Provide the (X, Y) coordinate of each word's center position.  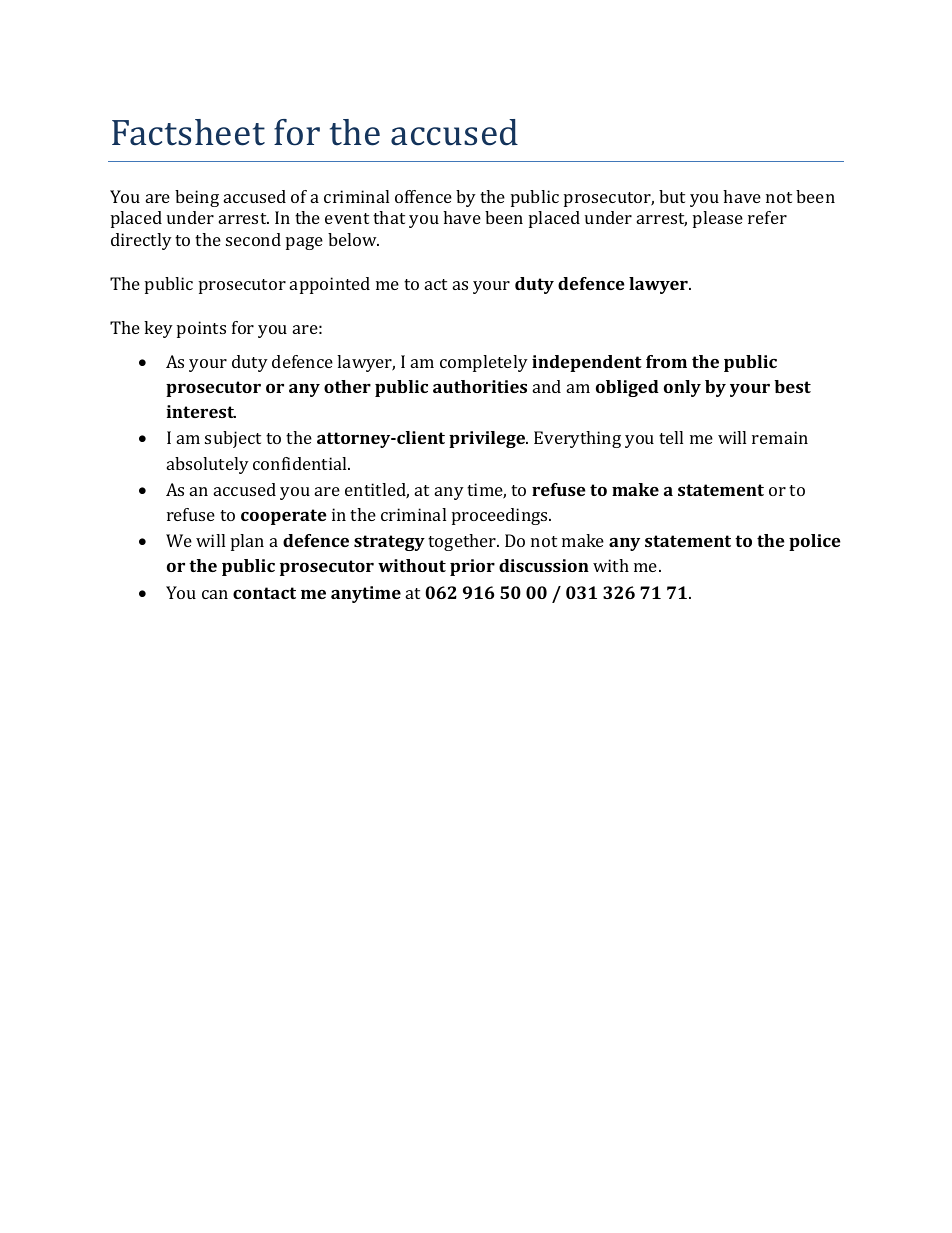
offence (423, 196)
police (815, 542)
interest (201, 411)
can (215, 594)
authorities (480, 386)
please (718, 219)
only (682, 388)
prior (472, 567)
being (197, 198)
